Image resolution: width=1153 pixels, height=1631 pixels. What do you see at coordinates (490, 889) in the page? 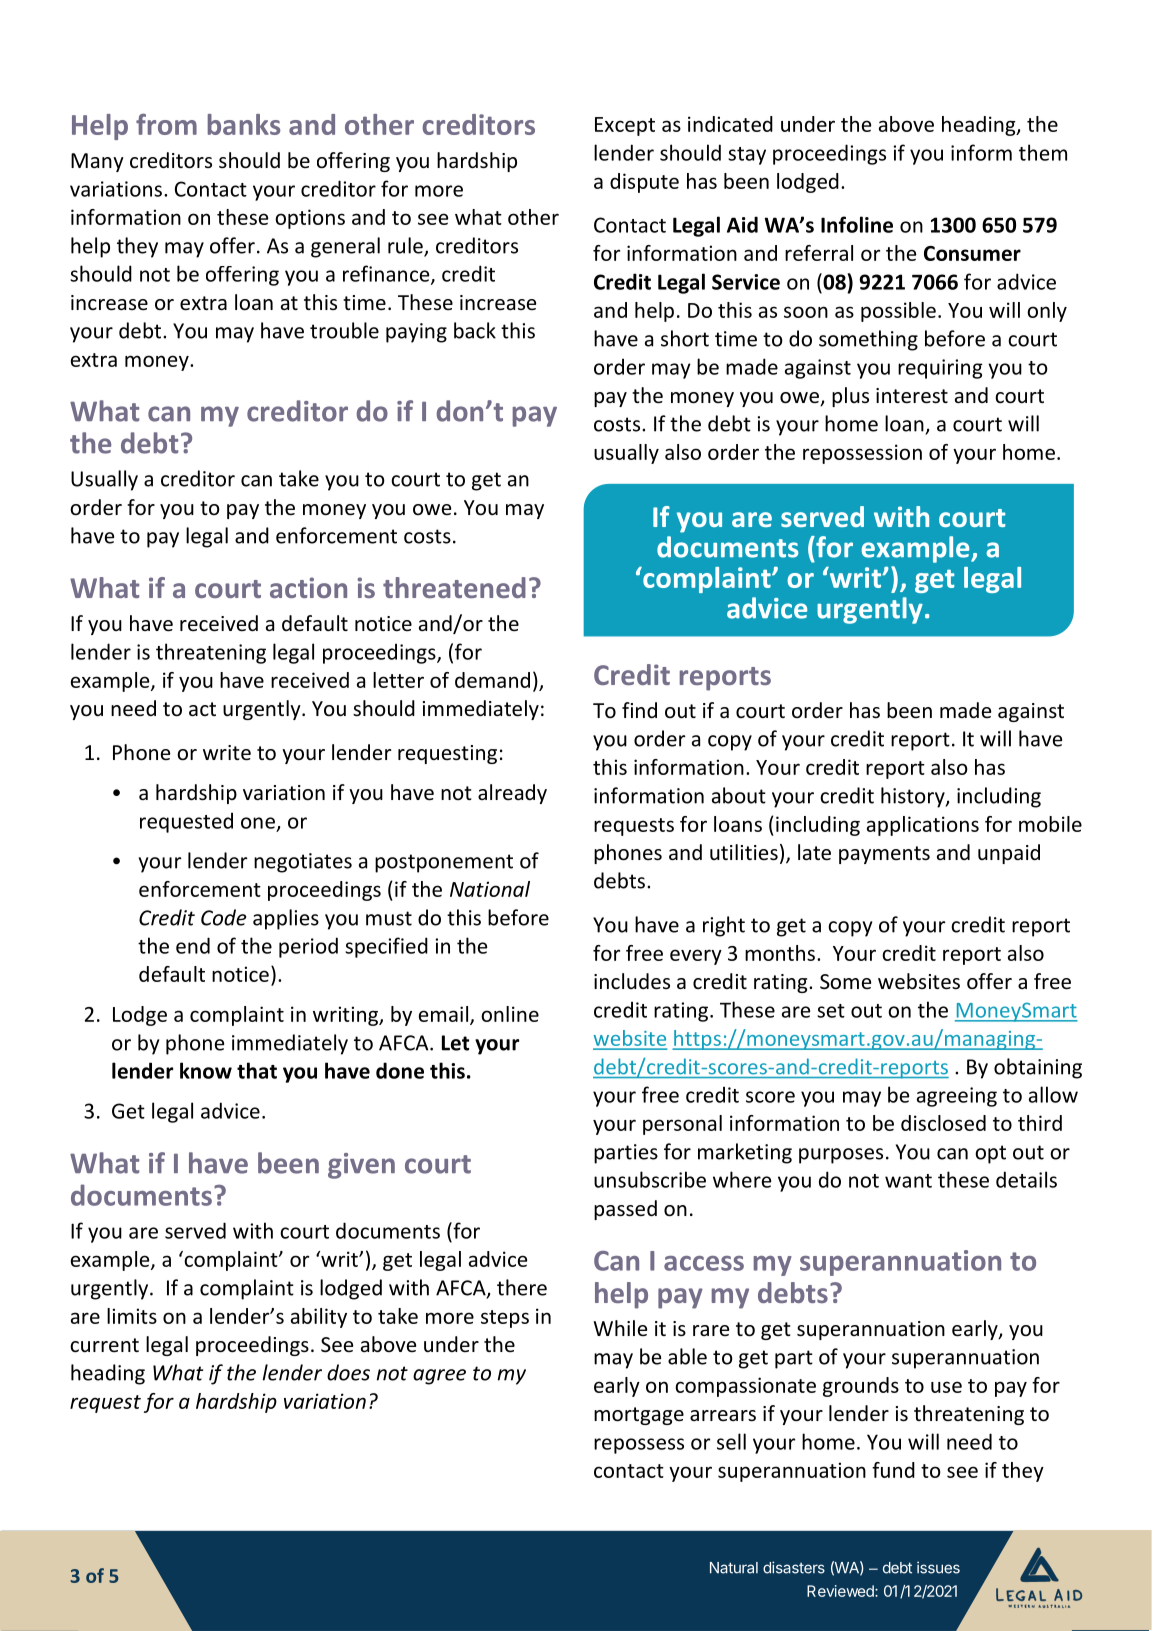
I see `National` at bounding box center [490, 889].
